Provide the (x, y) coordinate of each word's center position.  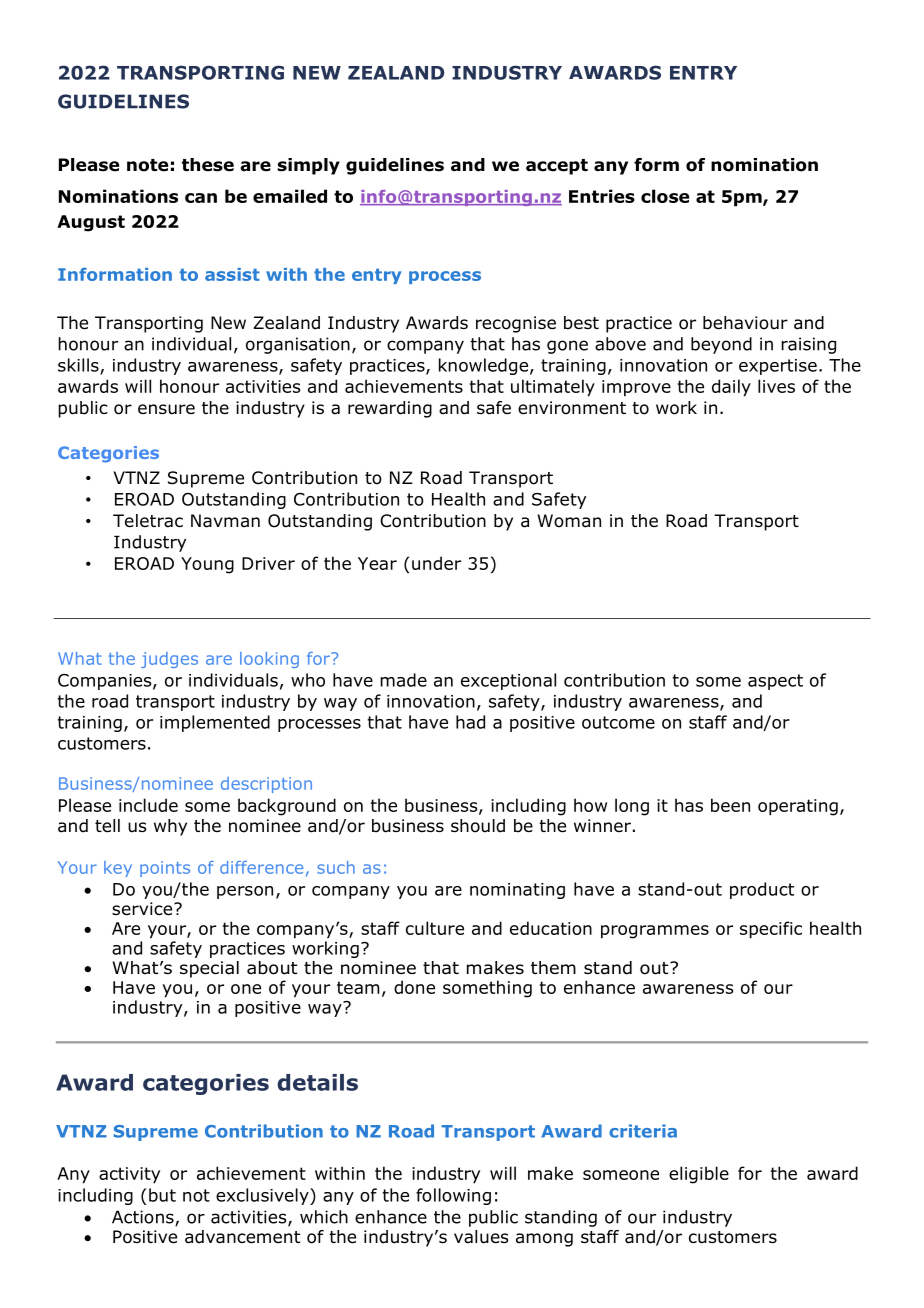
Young (207, 565)
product (762, 890)
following (453, 1196)
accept (557, 167)
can (201, 198)
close (665, 196)
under (436, 563)
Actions (144, 1218)
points (165, 869)
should (478, 826)
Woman (569, 521)
